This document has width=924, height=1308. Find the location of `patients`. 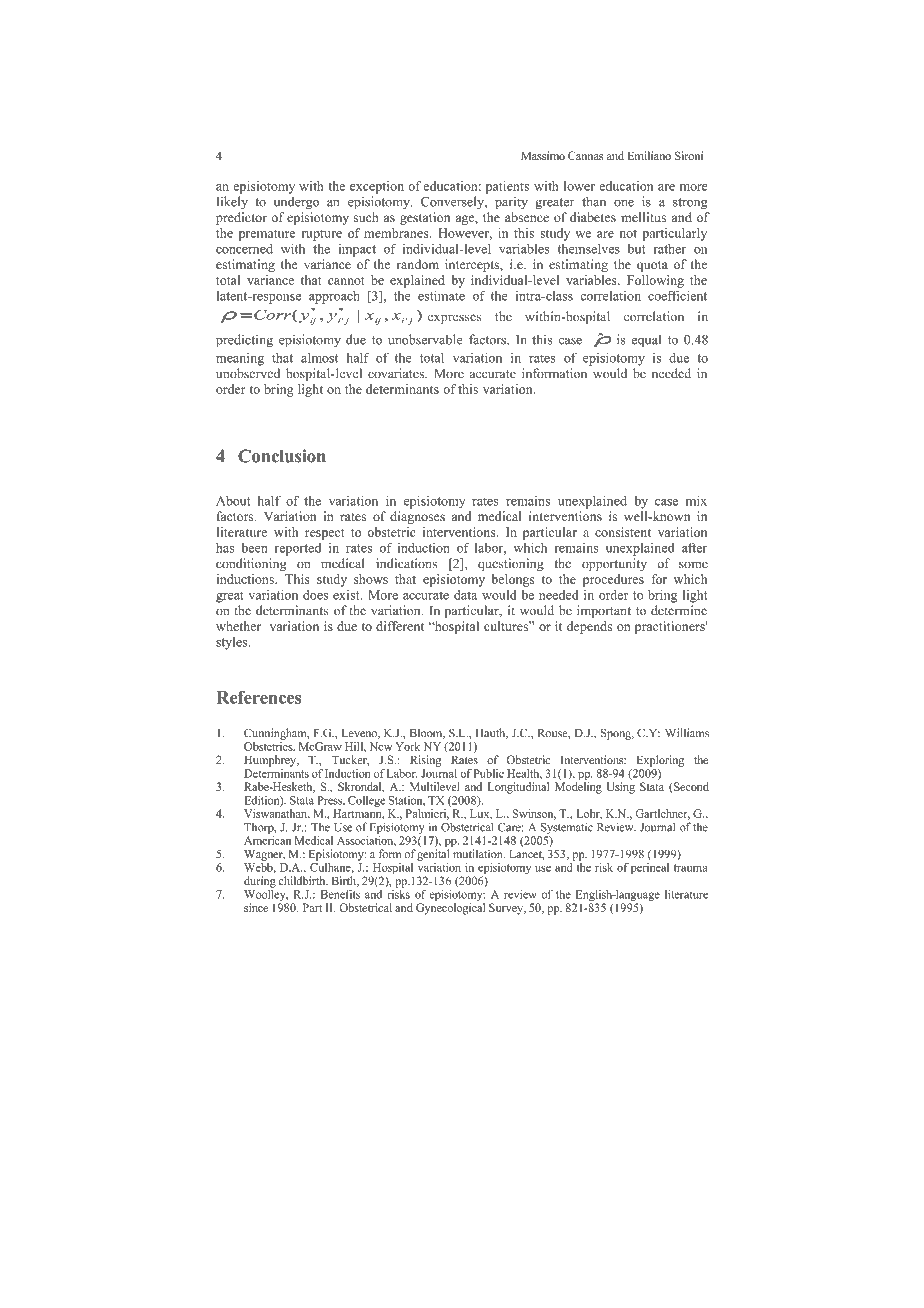

patients is located at coordinates (507, 187).
